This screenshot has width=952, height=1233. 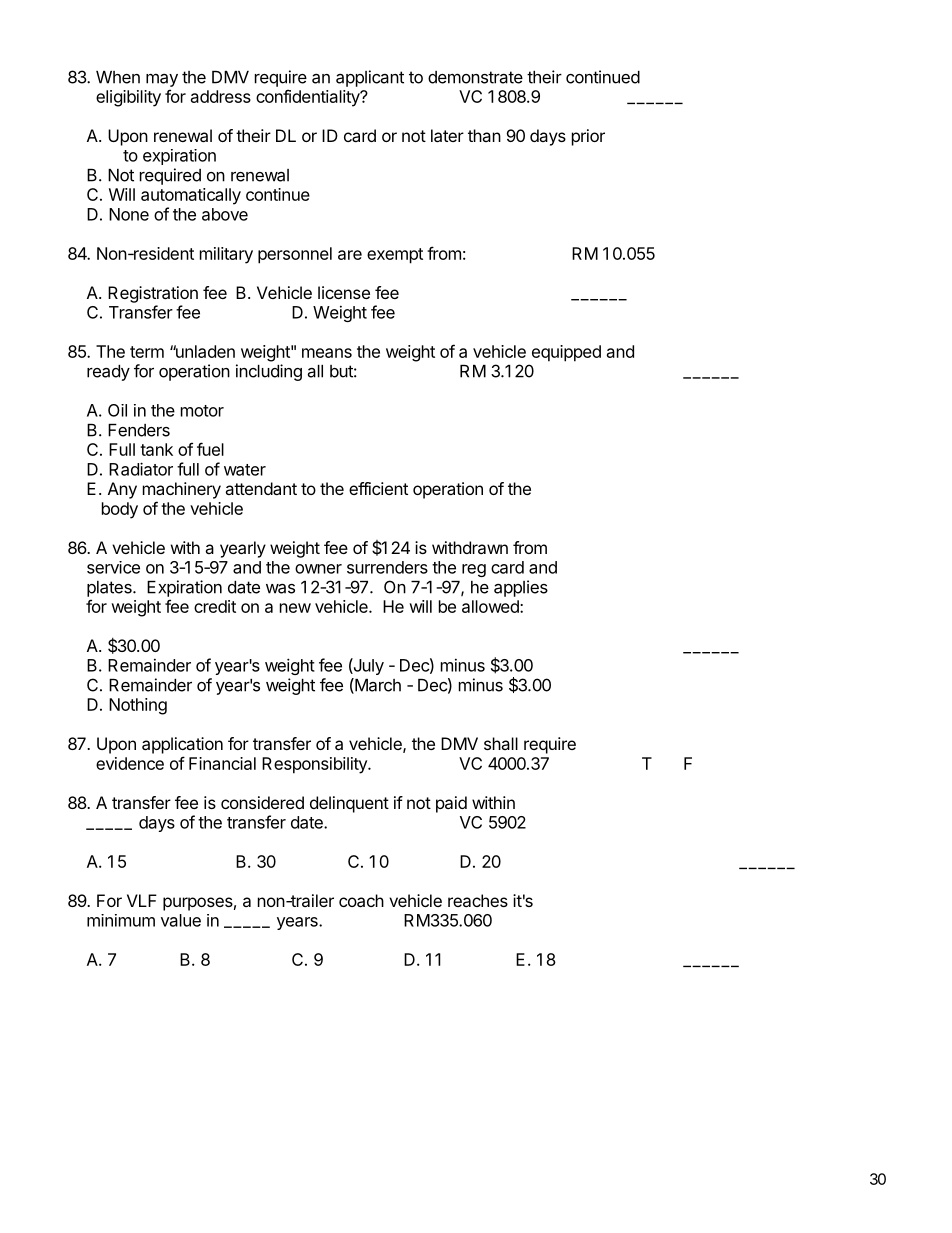 What do you see at coordinates (521, 588) in the screenshot?
I see `applies` at bounding box center [521, 588].
